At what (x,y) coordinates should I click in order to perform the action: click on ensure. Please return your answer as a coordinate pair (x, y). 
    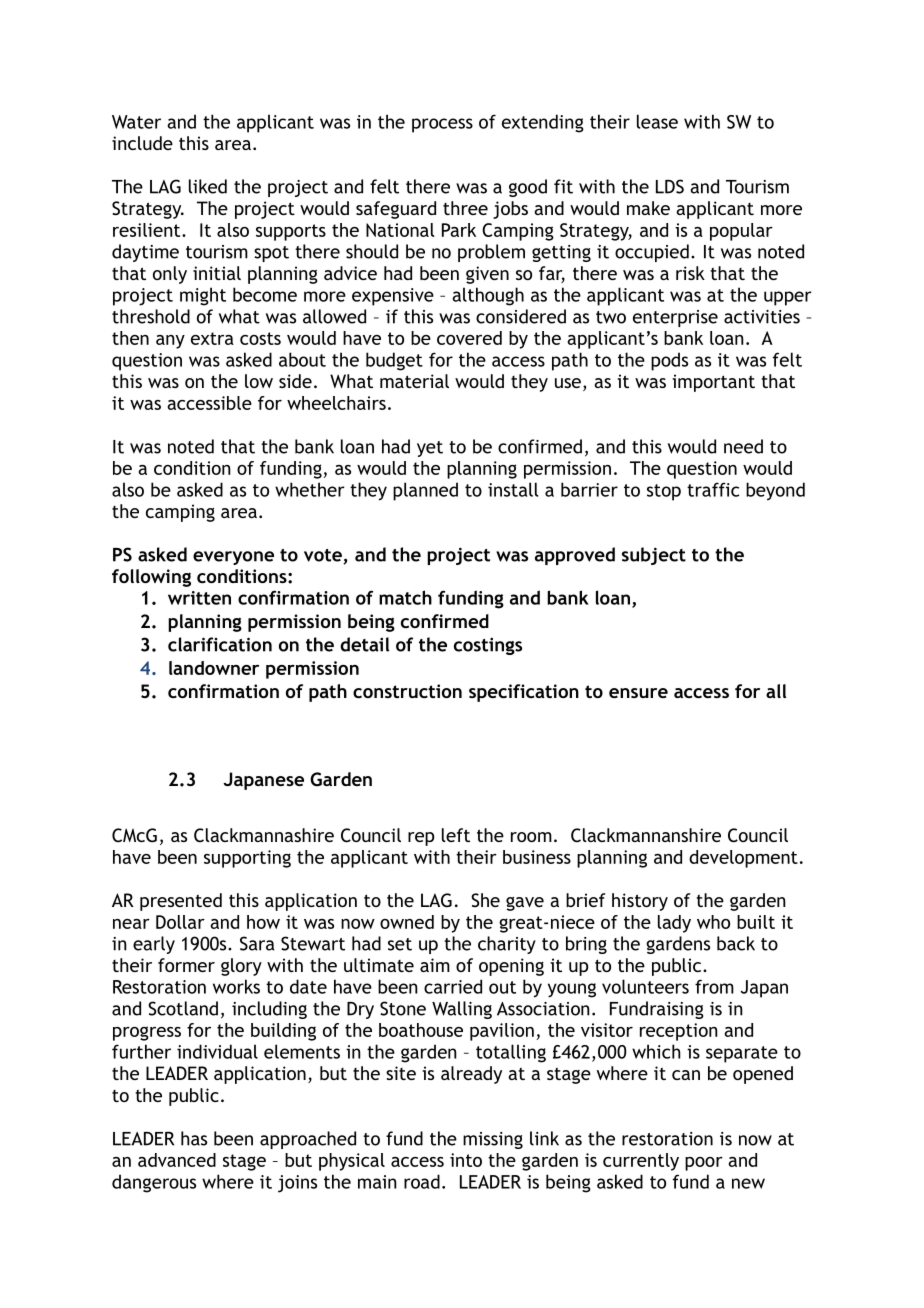
    Looking at the image, I should click on (638, 693).
